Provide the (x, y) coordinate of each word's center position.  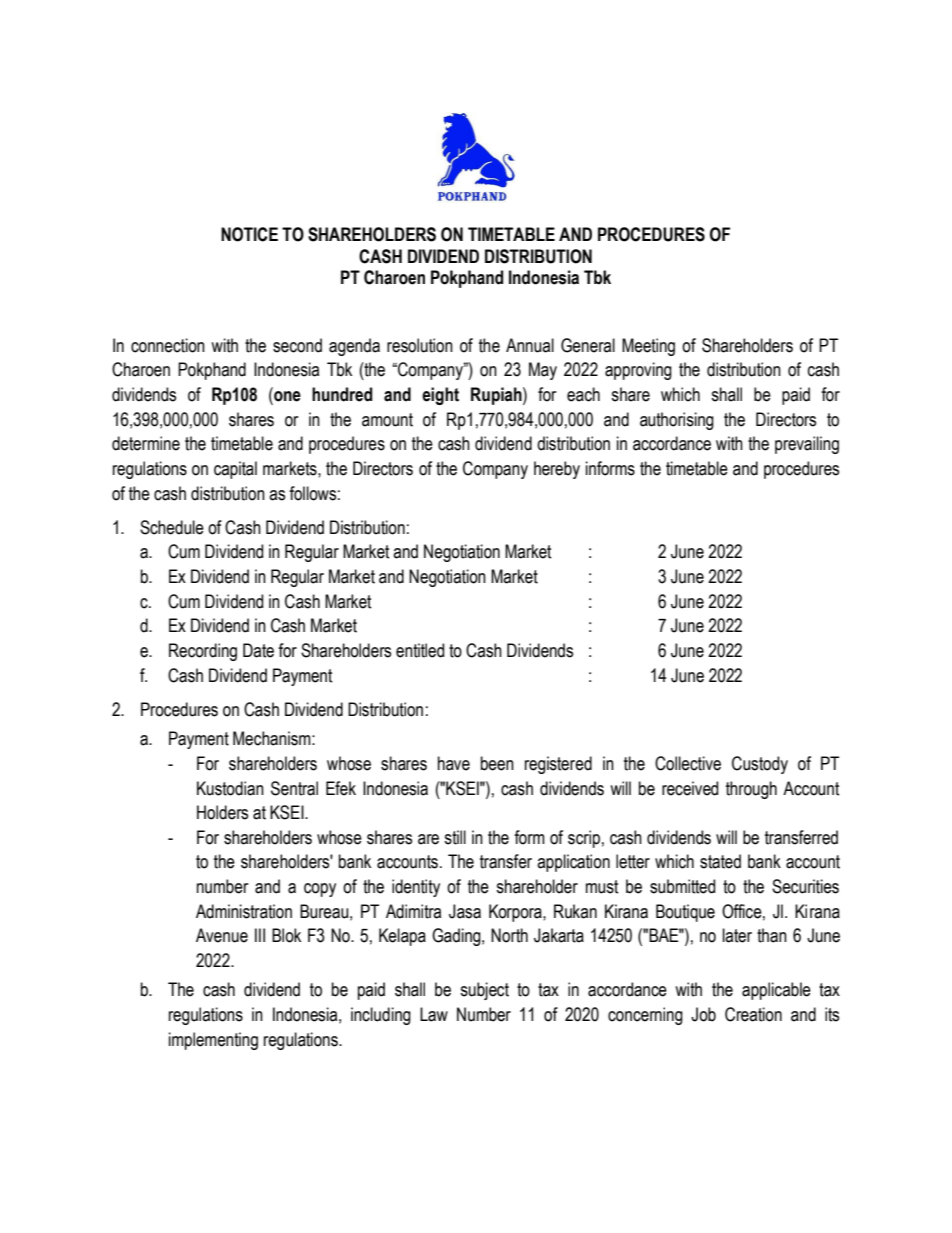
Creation (753, 1014)
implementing (213, 1041)
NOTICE (249, 234)
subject (484, 991)
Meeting (648, 347)
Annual (530, 345)
